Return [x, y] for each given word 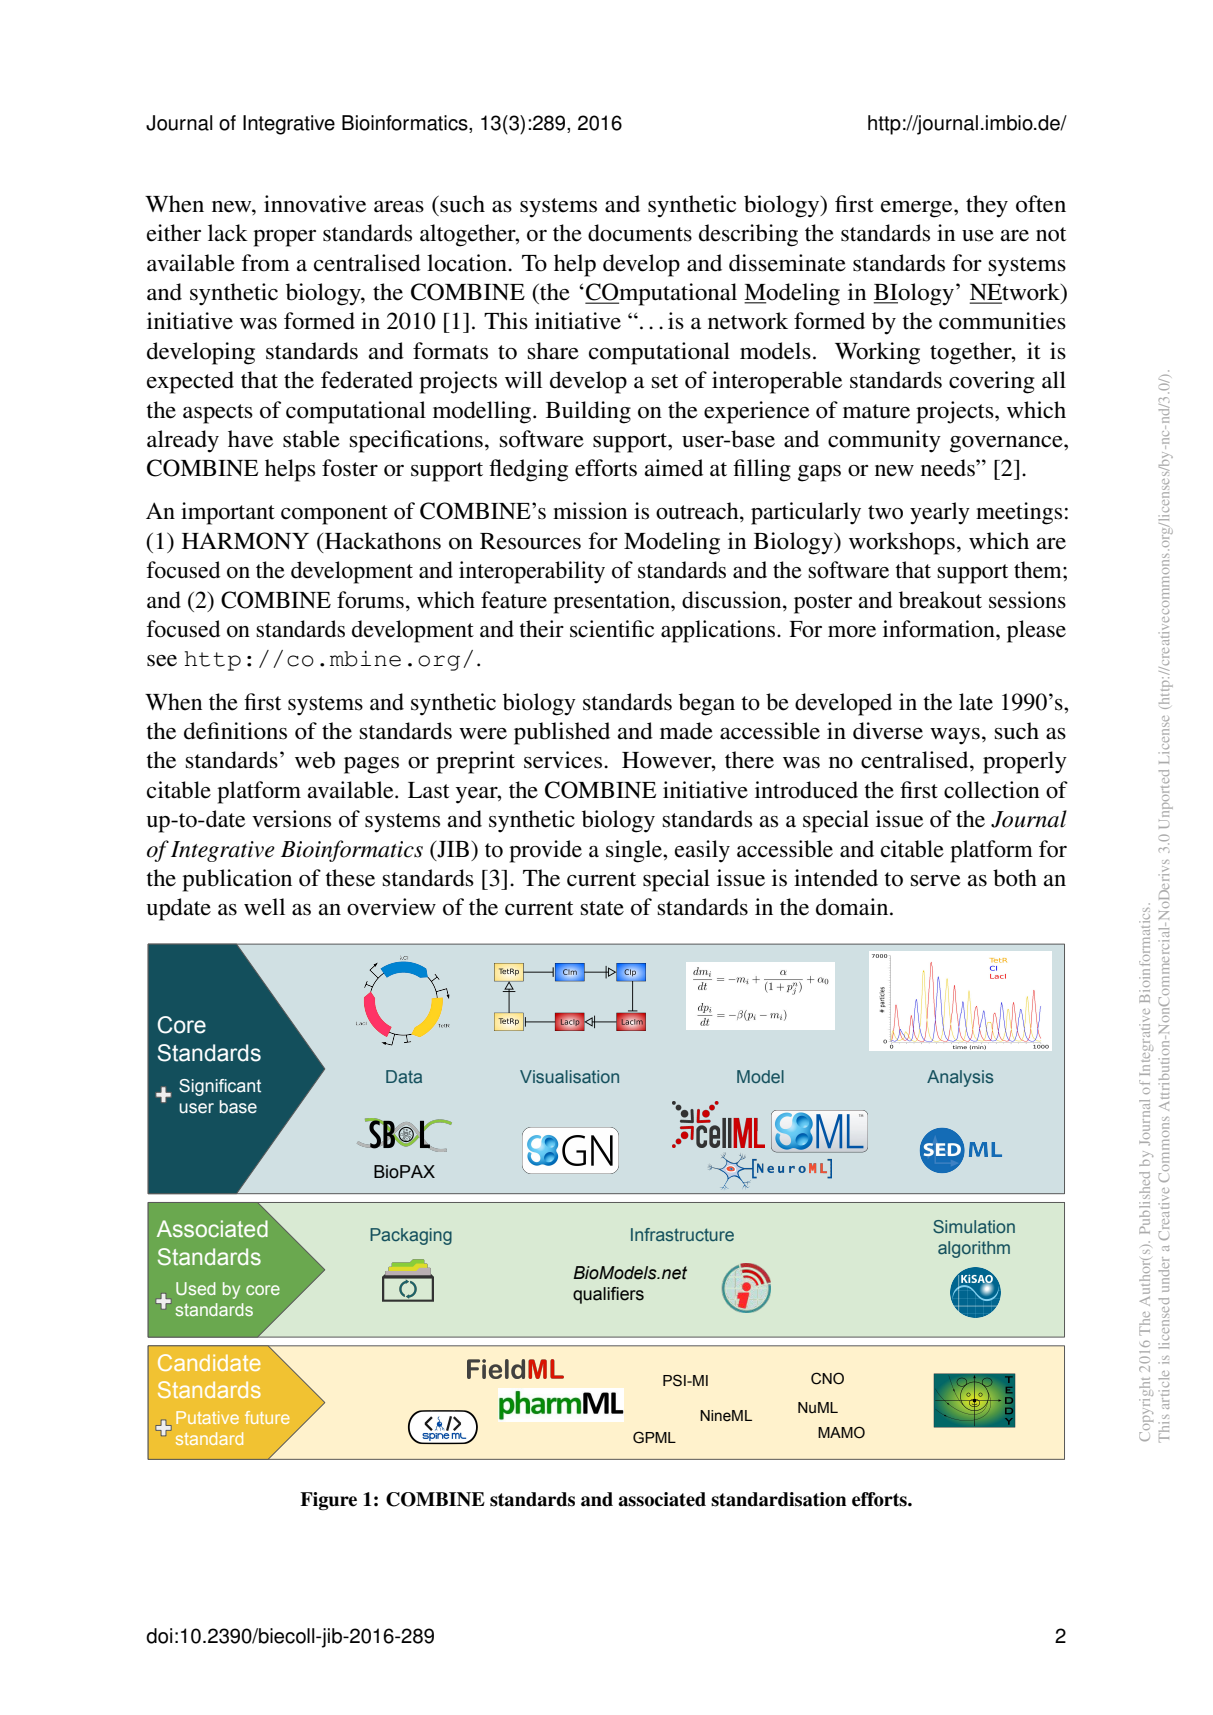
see [162, 661]
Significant [220, 1087]
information [940, 629]
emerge [918, 209]
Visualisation [569, 1076]
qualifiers [608, 1295]
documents [640, 233]
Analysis [960, 1078]
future [267, 1417]
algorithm [974, 1249]
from [265, 263]
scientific [612, 629]
